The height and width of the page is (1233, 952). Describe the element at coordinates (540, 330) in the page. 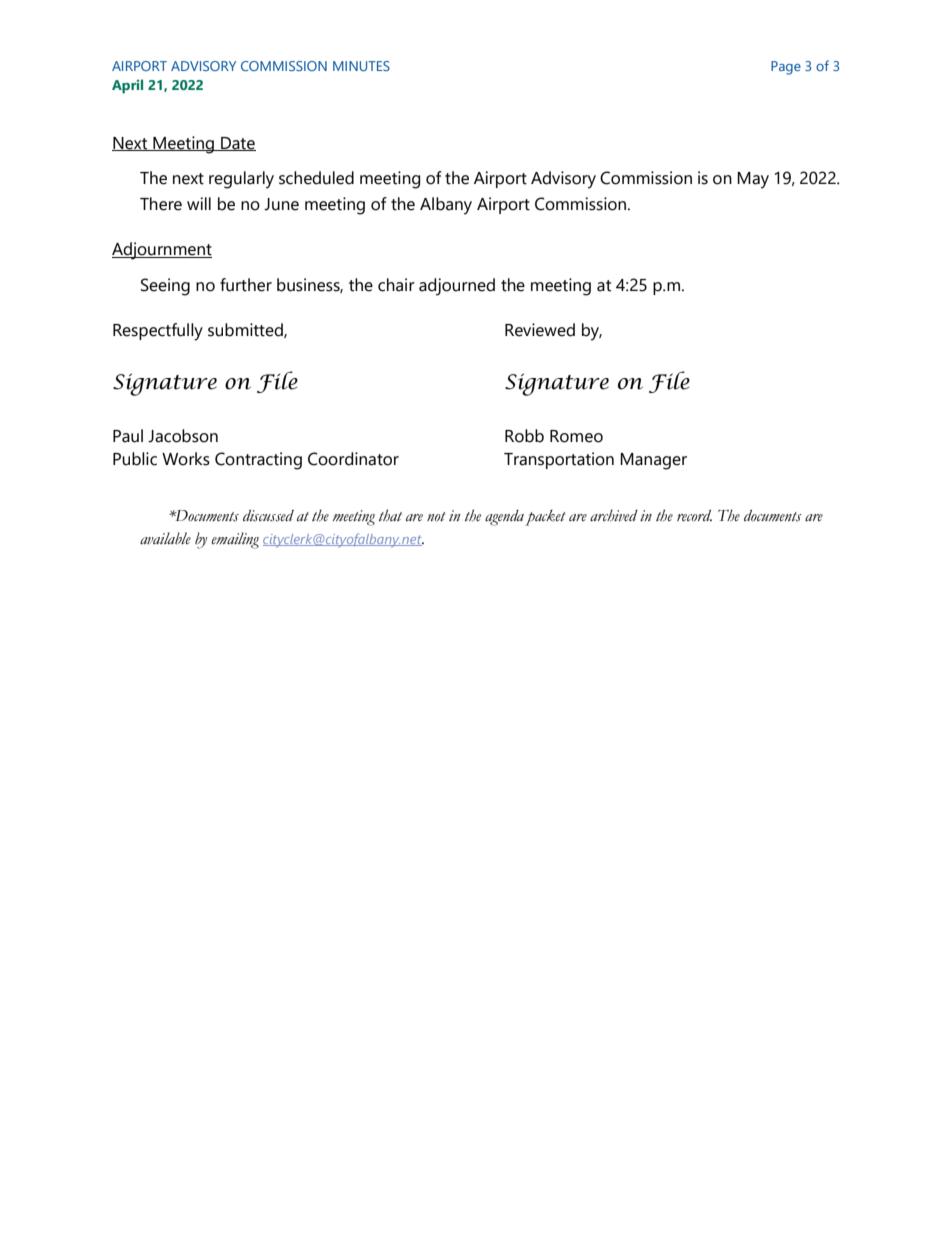

I see `Reviewed` at that location.
